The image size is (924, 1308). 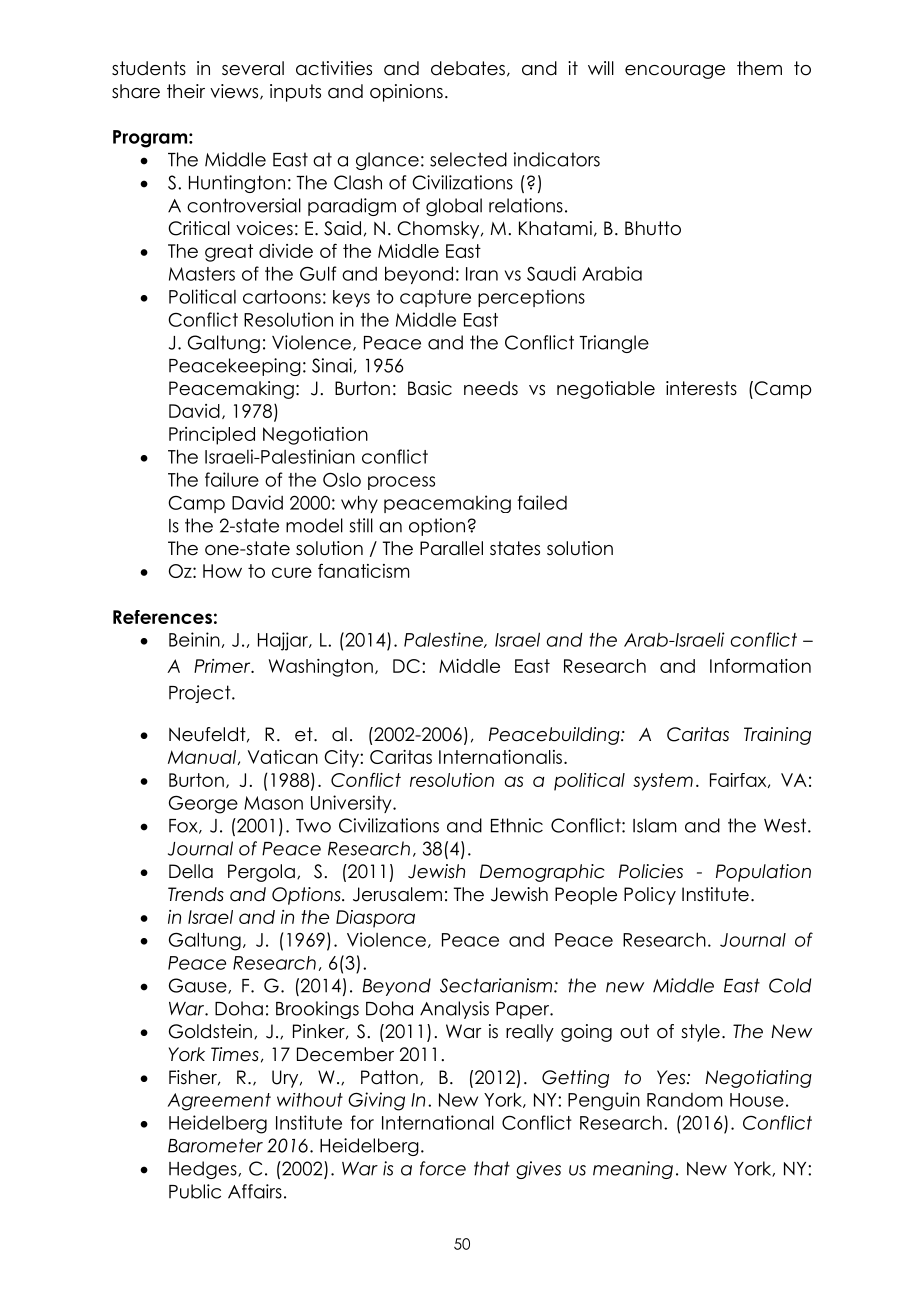 I want to click on Jerusalem, so click(x=397, y=894).
